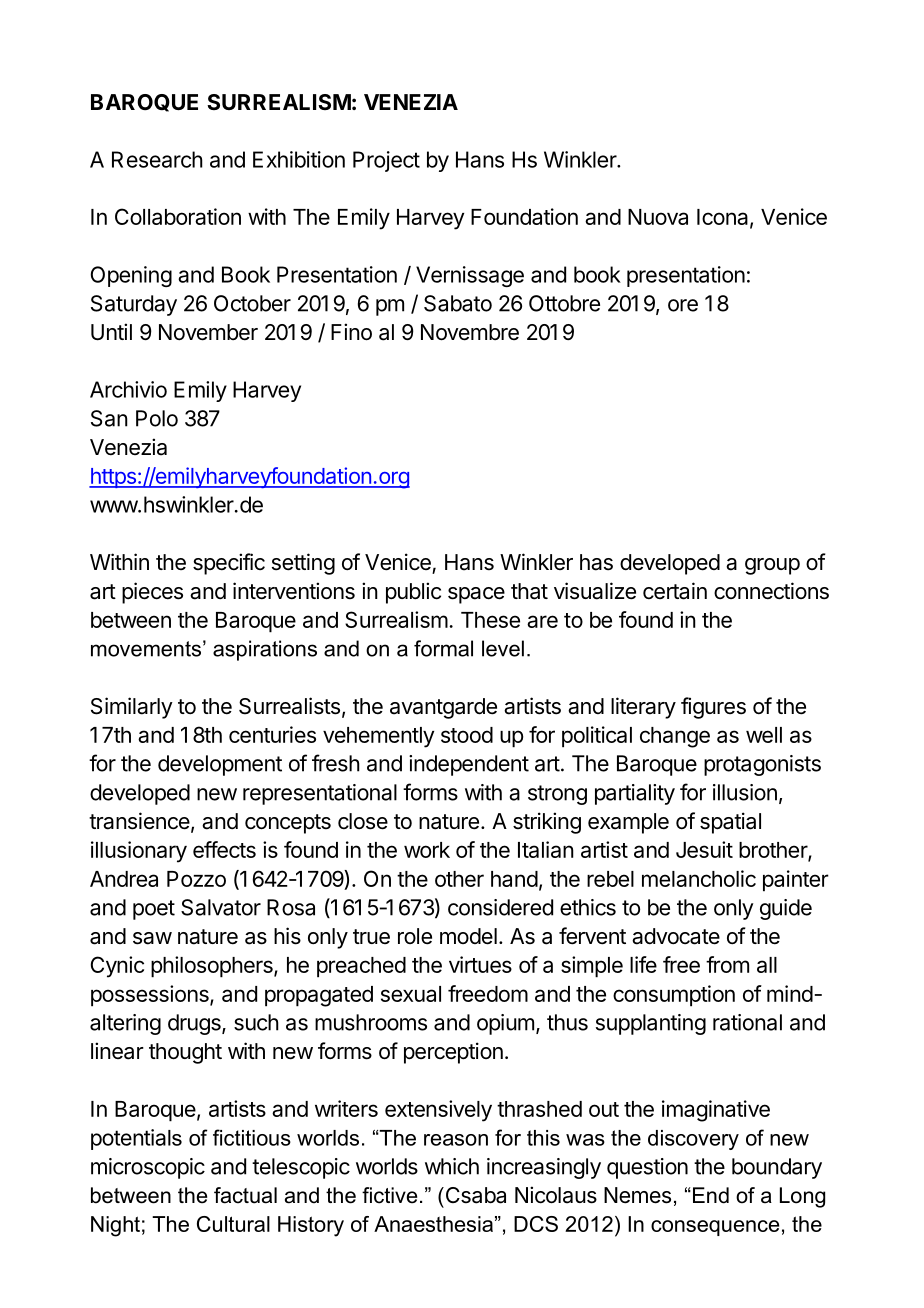 The height and width of the document is (1308, 924). I want to click on factual, so click(245, 1195).
